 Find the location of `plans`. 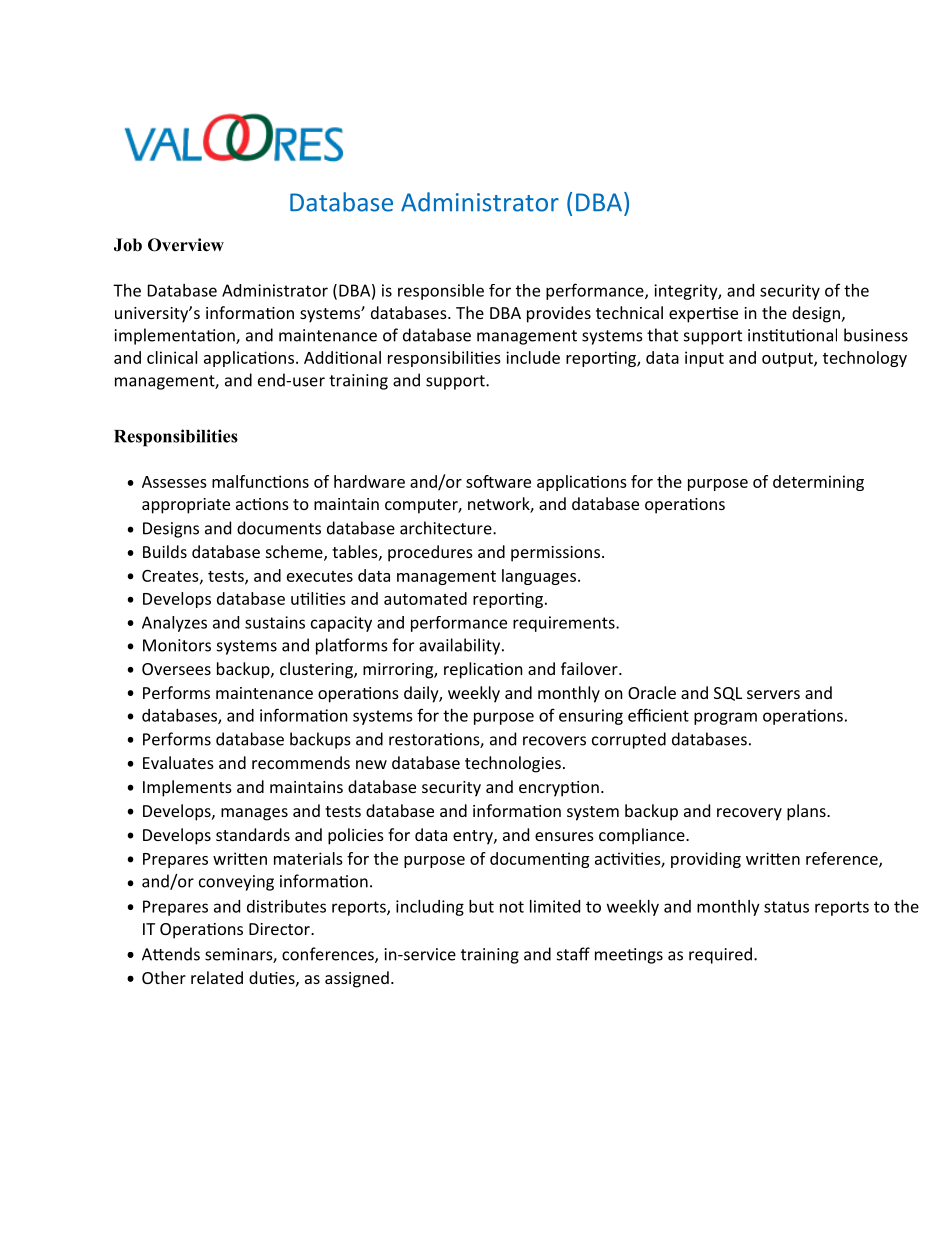

plans is located at coordinates (807, 812).
